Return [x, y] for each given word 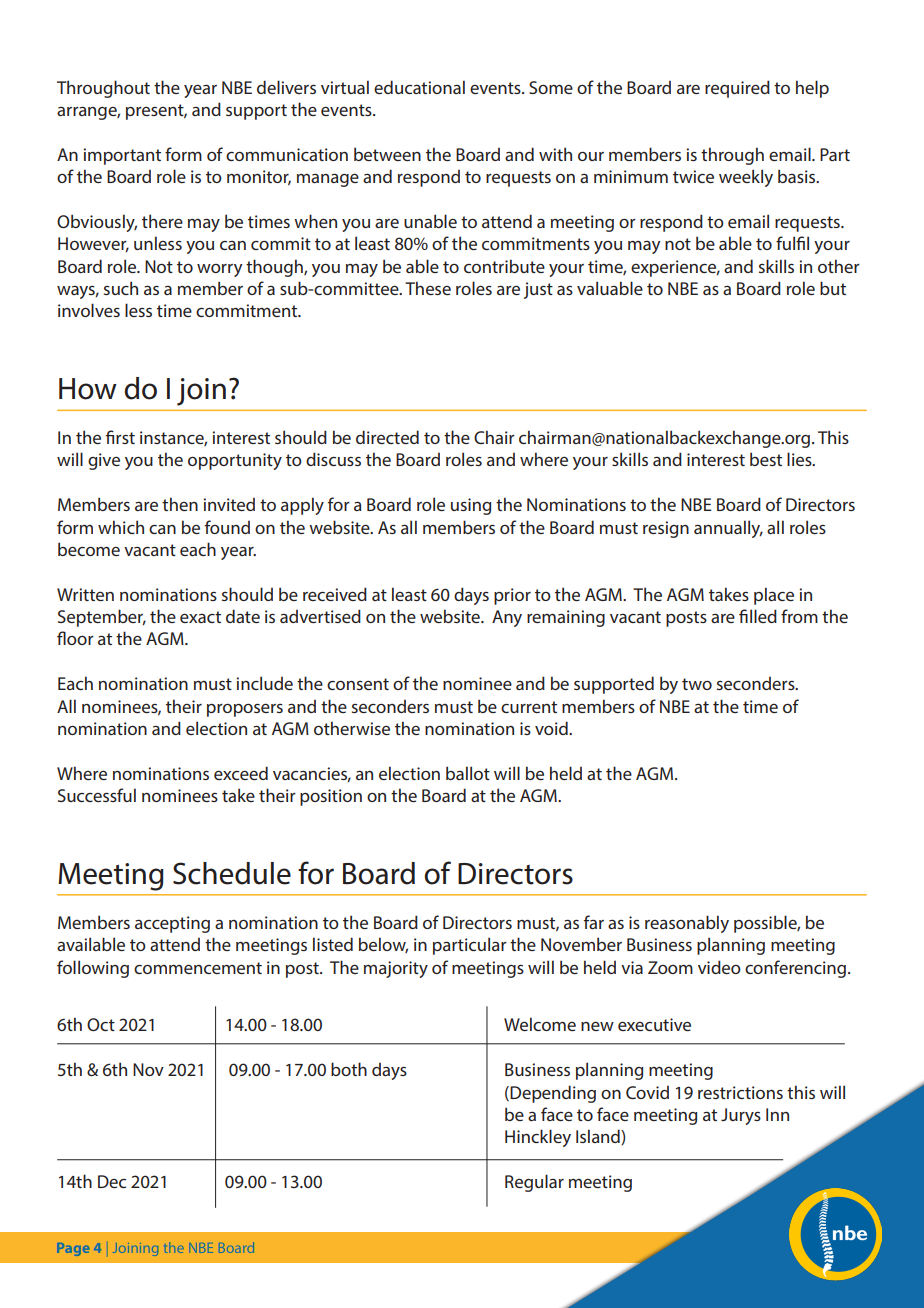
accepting [172, 924]
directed [387, 437]
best [766, 459]
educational [419, 87]
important [122, 156]
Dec [112, 1181]
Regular [534, 1183]
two [697, 684]
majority [396, 969]
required [737, 89]
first [120, 437]
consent [358, 684]
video [719, 967]
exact [200, 617]
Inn [777, 1114]
